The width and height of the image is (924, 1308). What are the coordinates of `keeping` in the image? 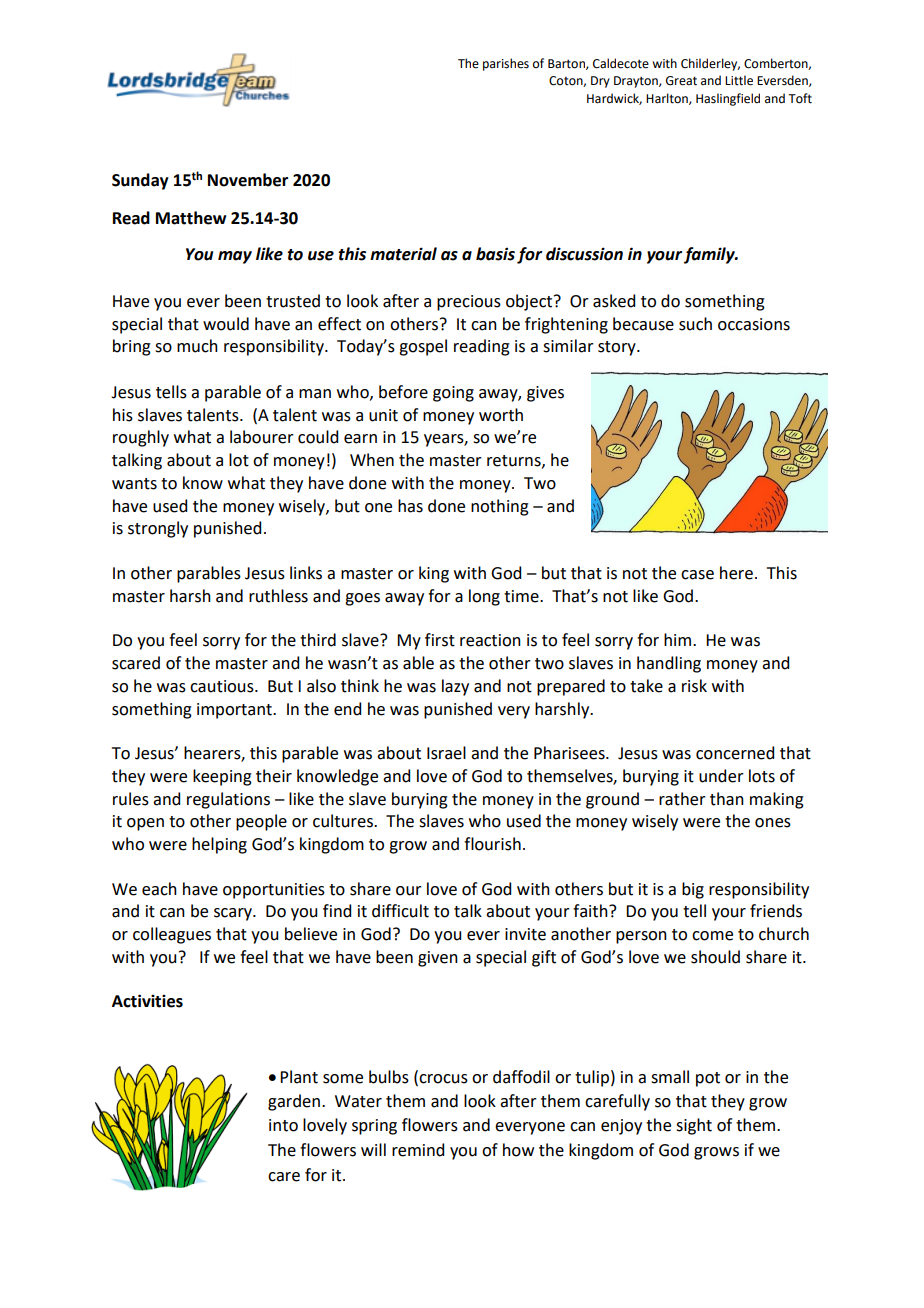 It's located at (222, 777).
